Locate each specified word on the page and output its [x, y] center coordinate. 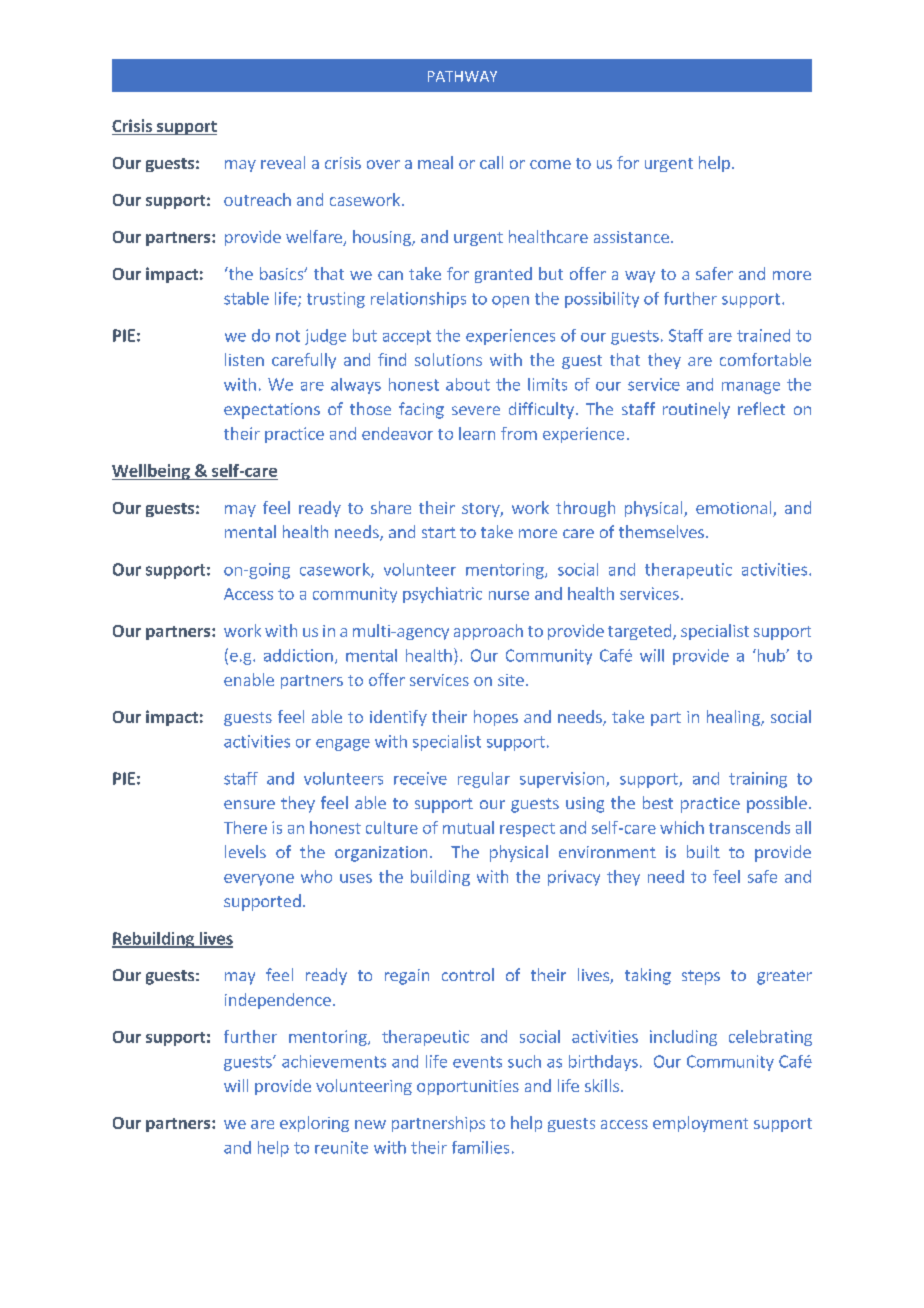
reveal [283, 162]
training [758, 780]
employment [700, 1124]
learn [477, 433]
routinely [696, 410]
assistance [631, 237]
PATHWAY [462, 76]
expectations [272, 411]
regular [484, 780]
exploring [314, 1124]
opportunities [468, 1087]
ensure [249, 804]
